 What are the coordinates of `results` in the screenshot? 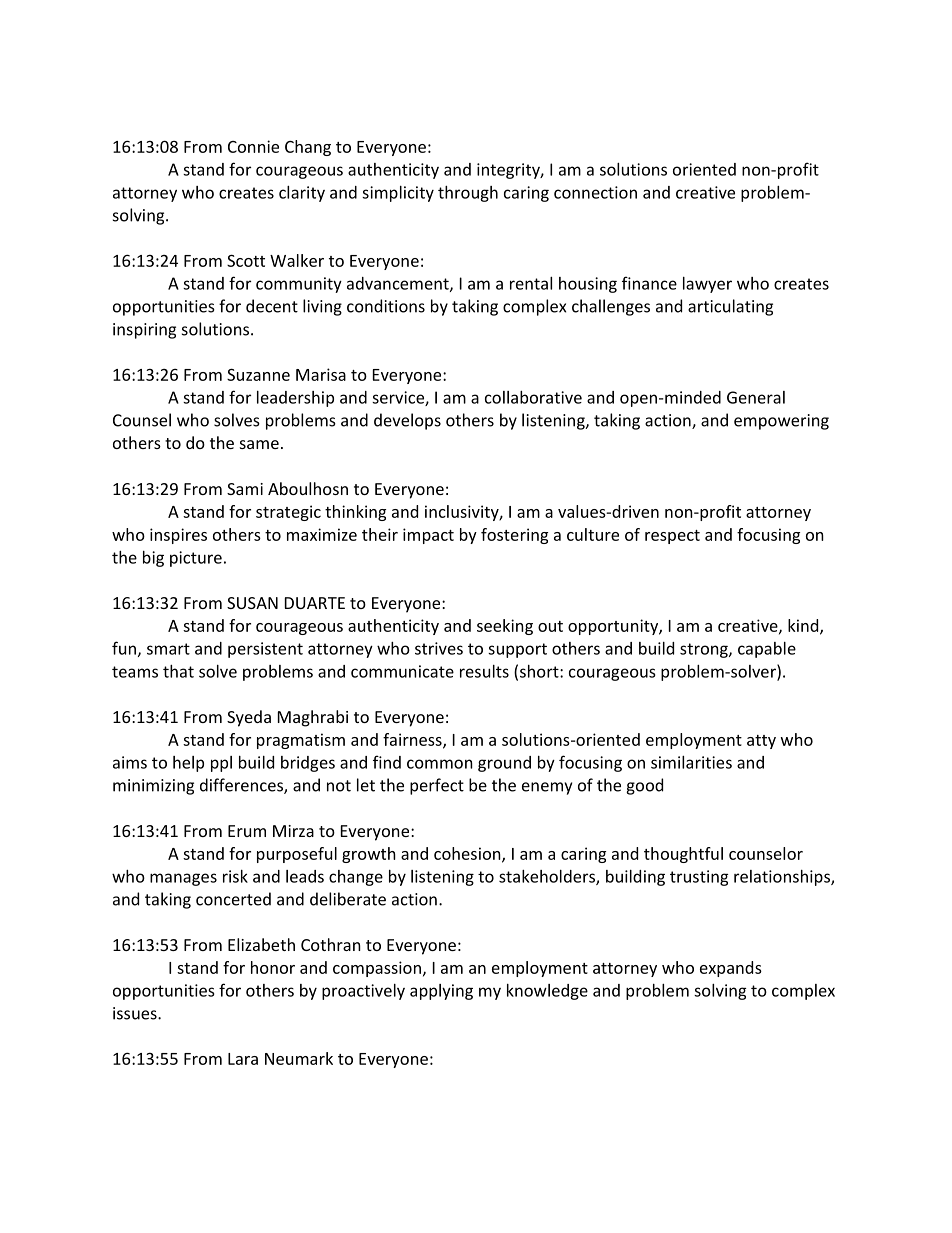 It's located at (484, 671).
